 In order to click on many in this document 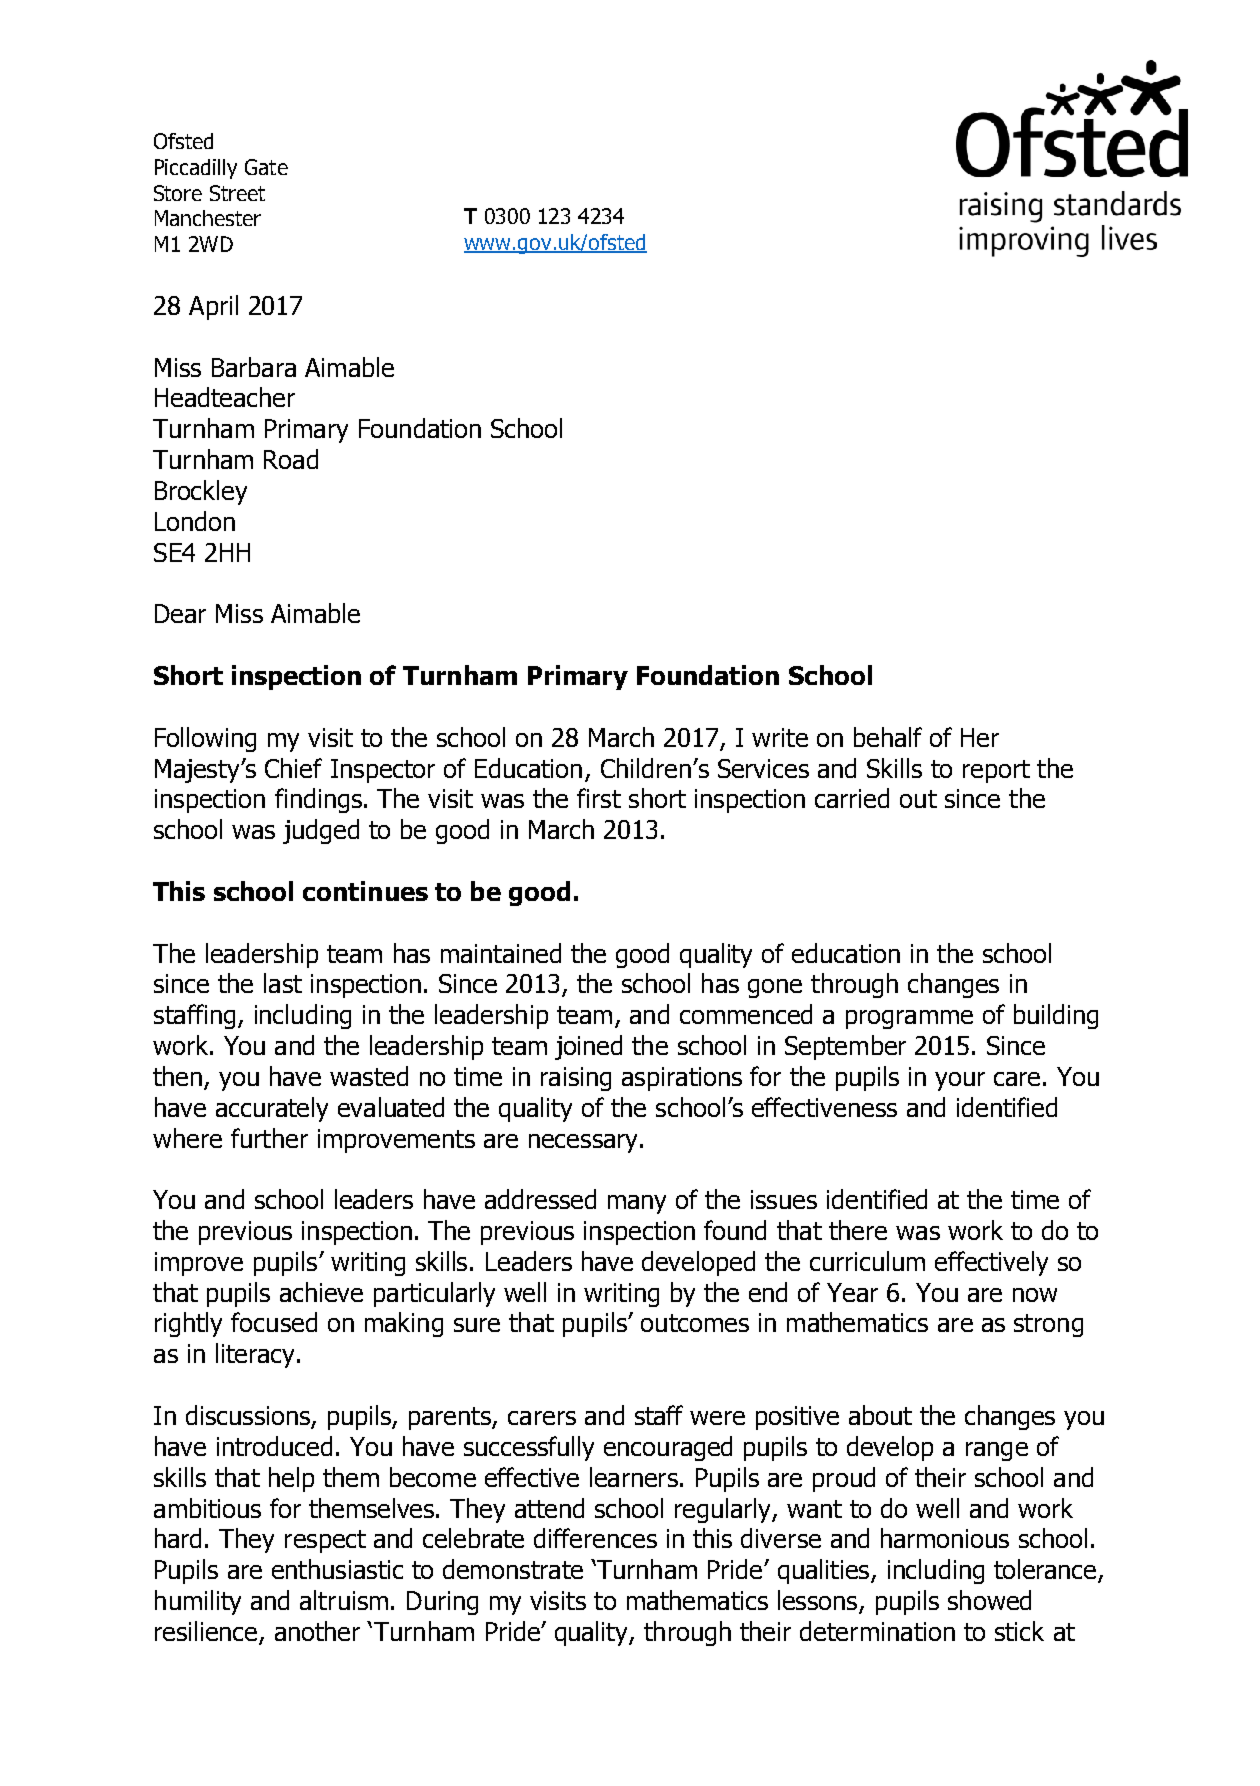, I will do `click(637, 1204)`.
